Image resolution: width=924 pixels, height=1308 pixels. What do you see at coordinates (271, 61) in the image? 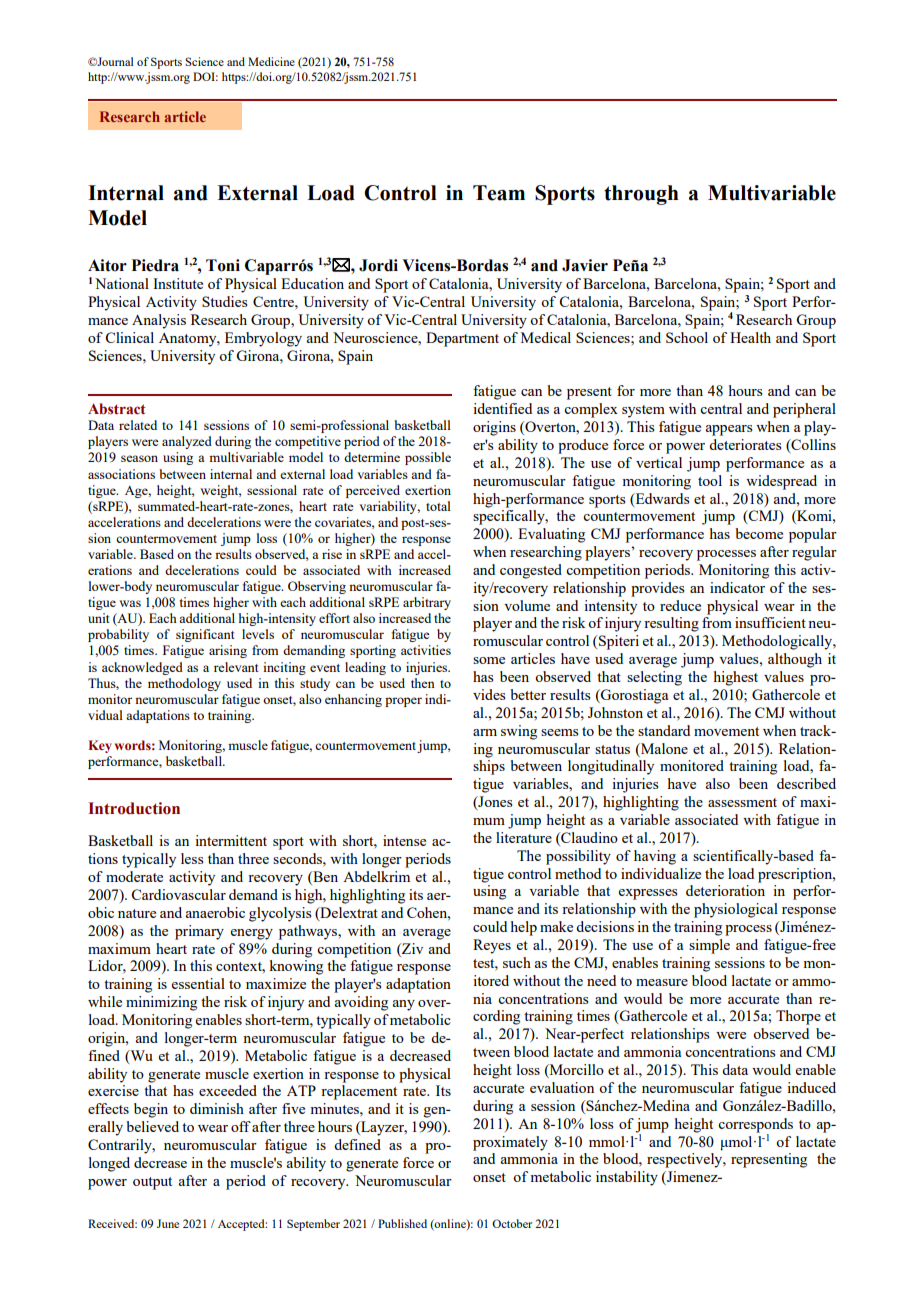
I see `Medicine` at bounding box center [271, 61].
